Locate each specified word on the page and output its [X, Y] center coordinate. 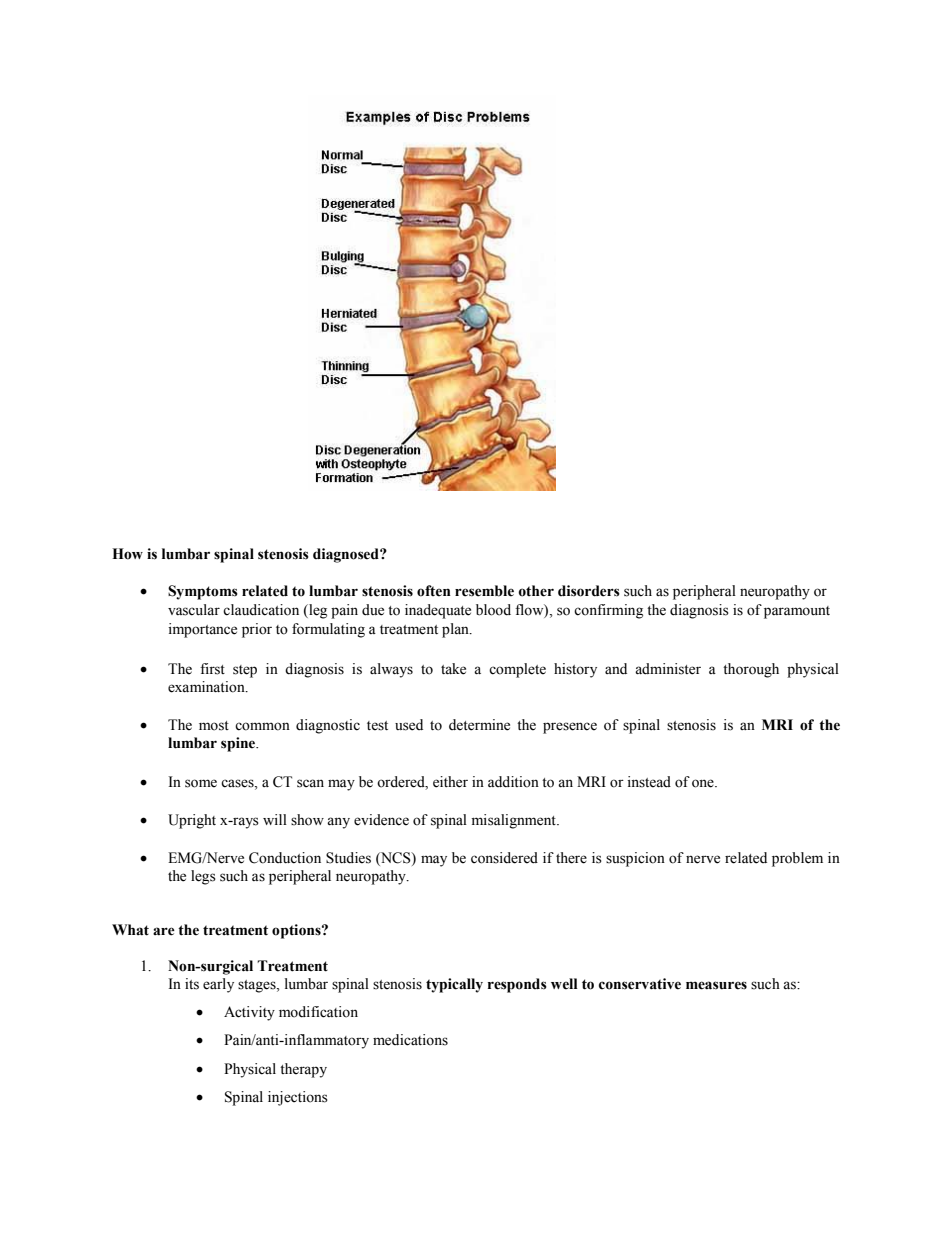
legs [203, 877]
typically [454, 985]
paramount [797, 612]
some [201, 783]
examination [207, 687]
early [218, 985]
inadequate [438, 611]
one [704, 783]
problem [797, 859]
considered [504, 858]
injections [298, 1098]
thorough [751, 670]
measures [716, 985]
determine [479, 725]
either [450, 782]
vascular [194, 610]
